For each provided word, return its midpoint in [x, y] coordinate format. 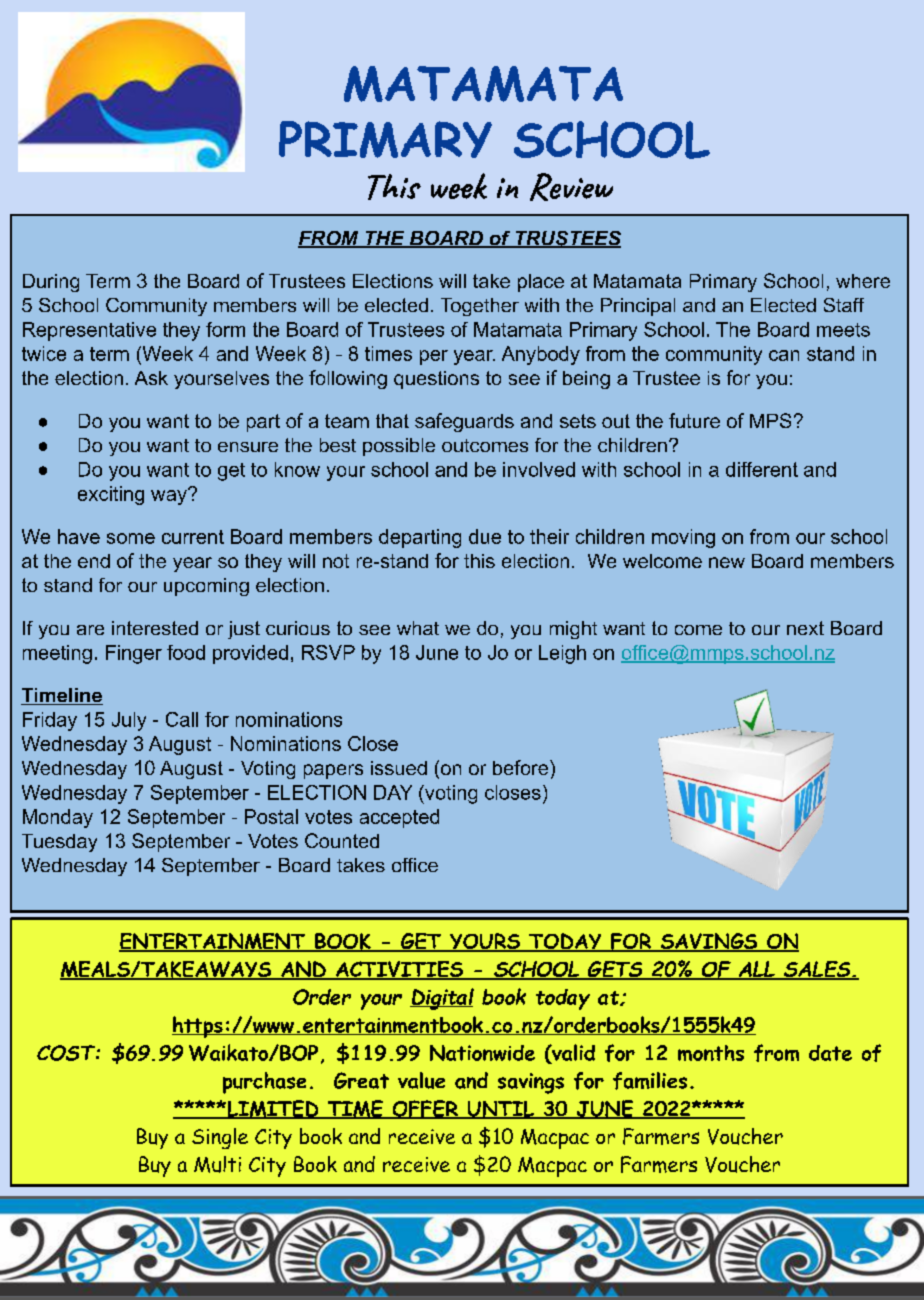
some [131, 538]
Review [571, 187]
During [51, 283]
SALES [817, 970]
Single [220, 1138]
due [485, 536]
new [727, 562]
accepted [399, 818]
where [863, 281]
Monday [58, 818]
